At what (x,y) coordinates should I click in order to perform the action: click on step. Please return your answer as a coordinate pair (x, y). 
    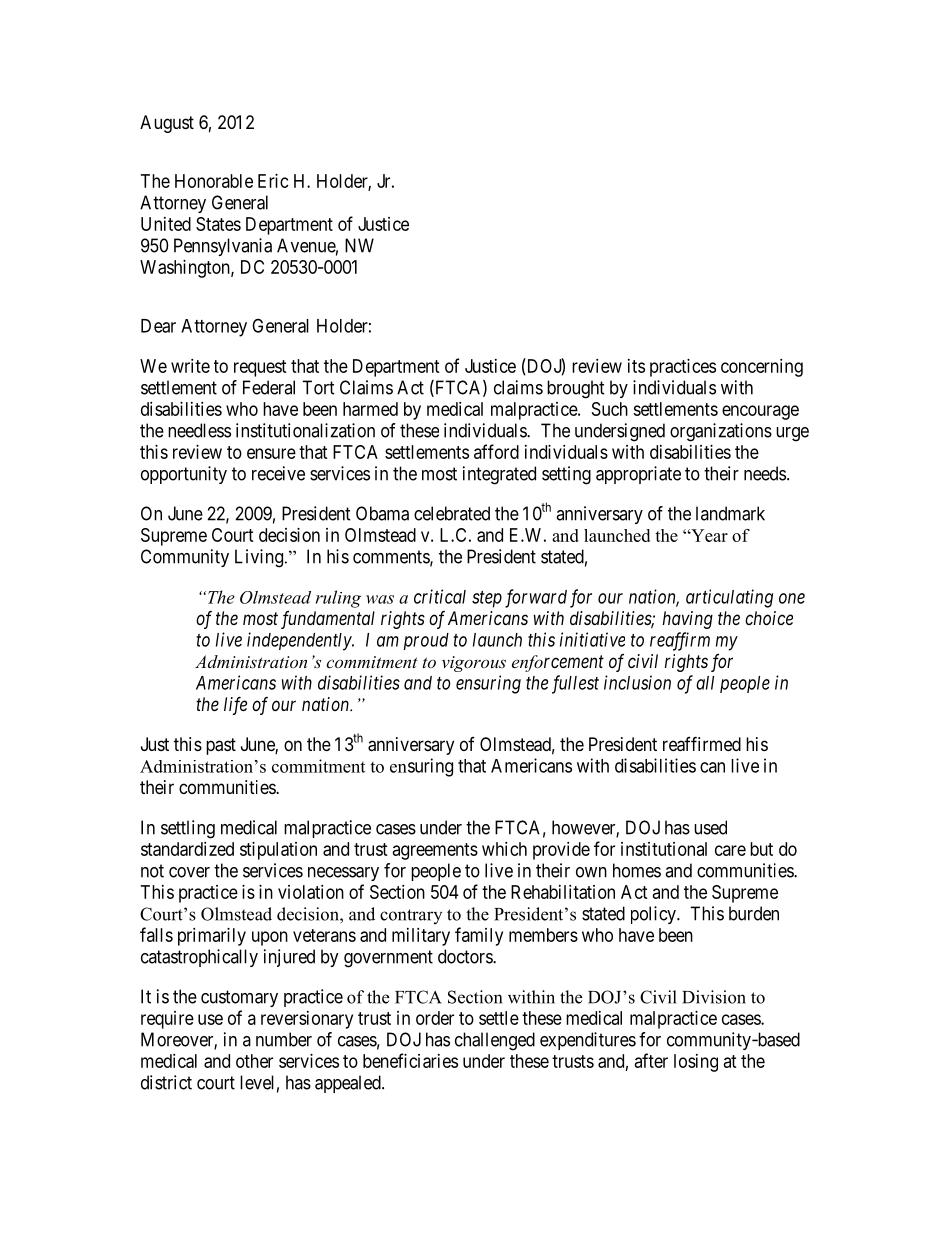
    Looking at the image, I should click on (487, 599).
